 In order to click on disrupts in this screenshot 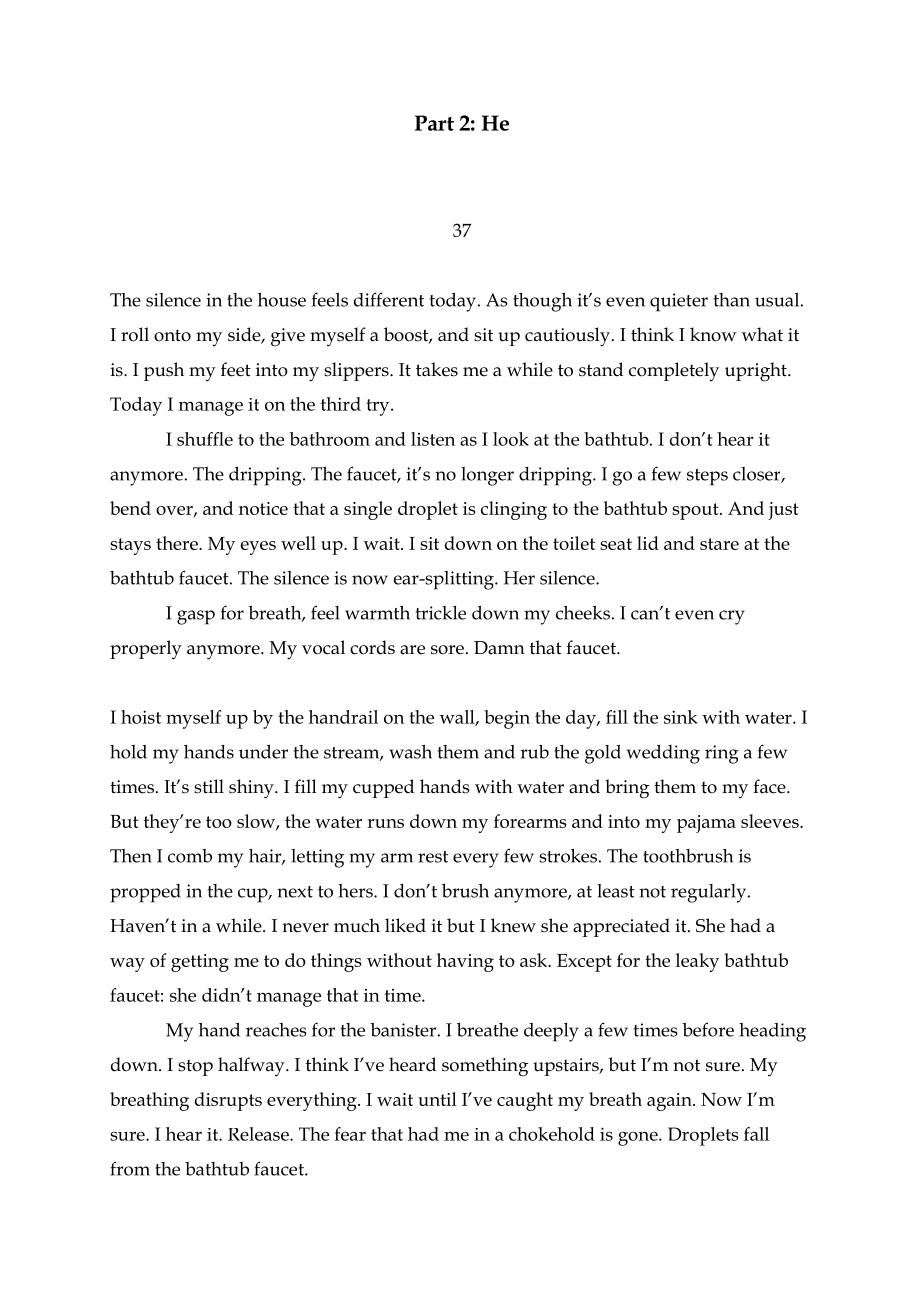, I will do `click(228, 1101)`.
